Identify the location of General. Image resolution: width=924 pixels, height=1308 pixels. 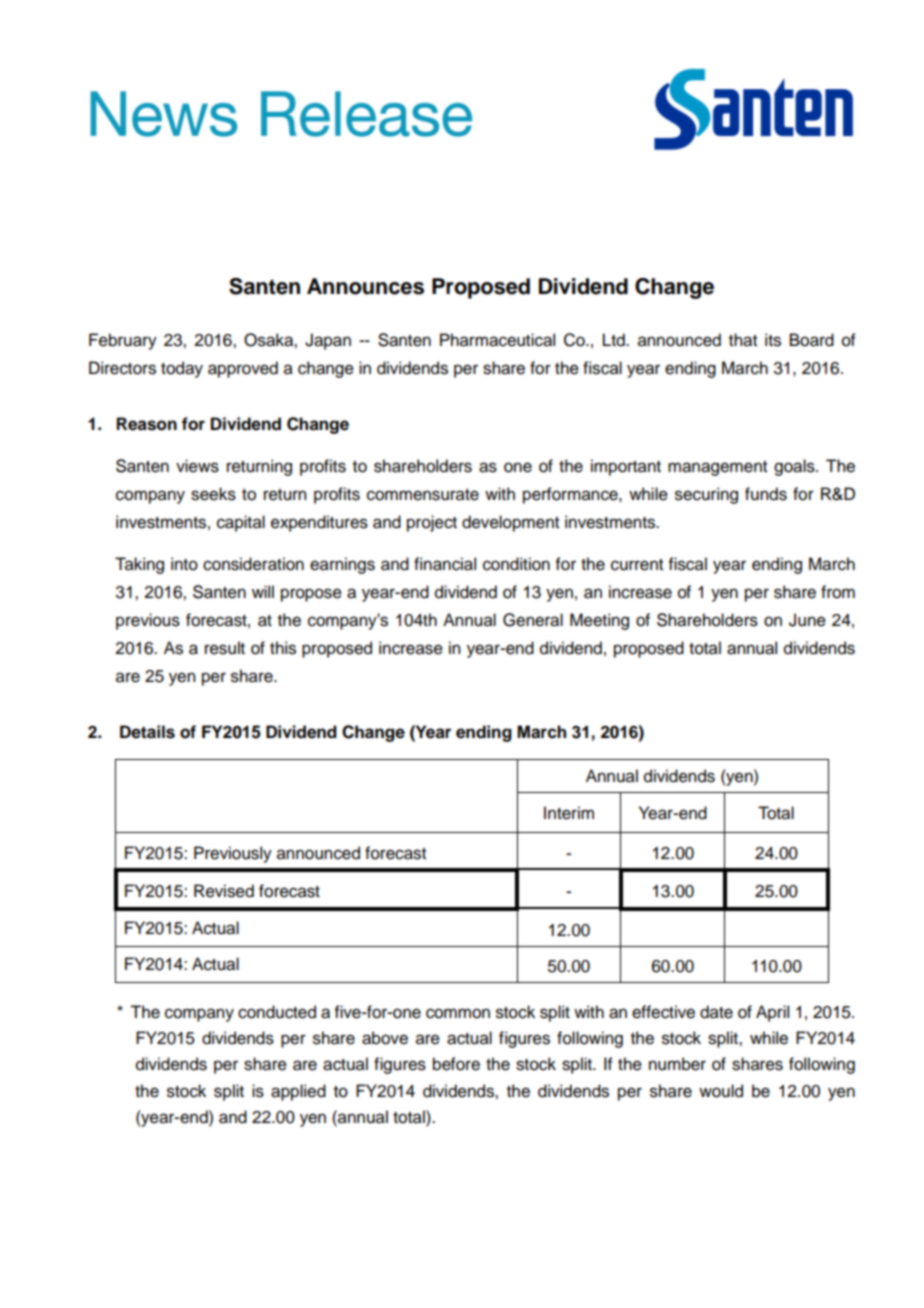
(533, 620).
